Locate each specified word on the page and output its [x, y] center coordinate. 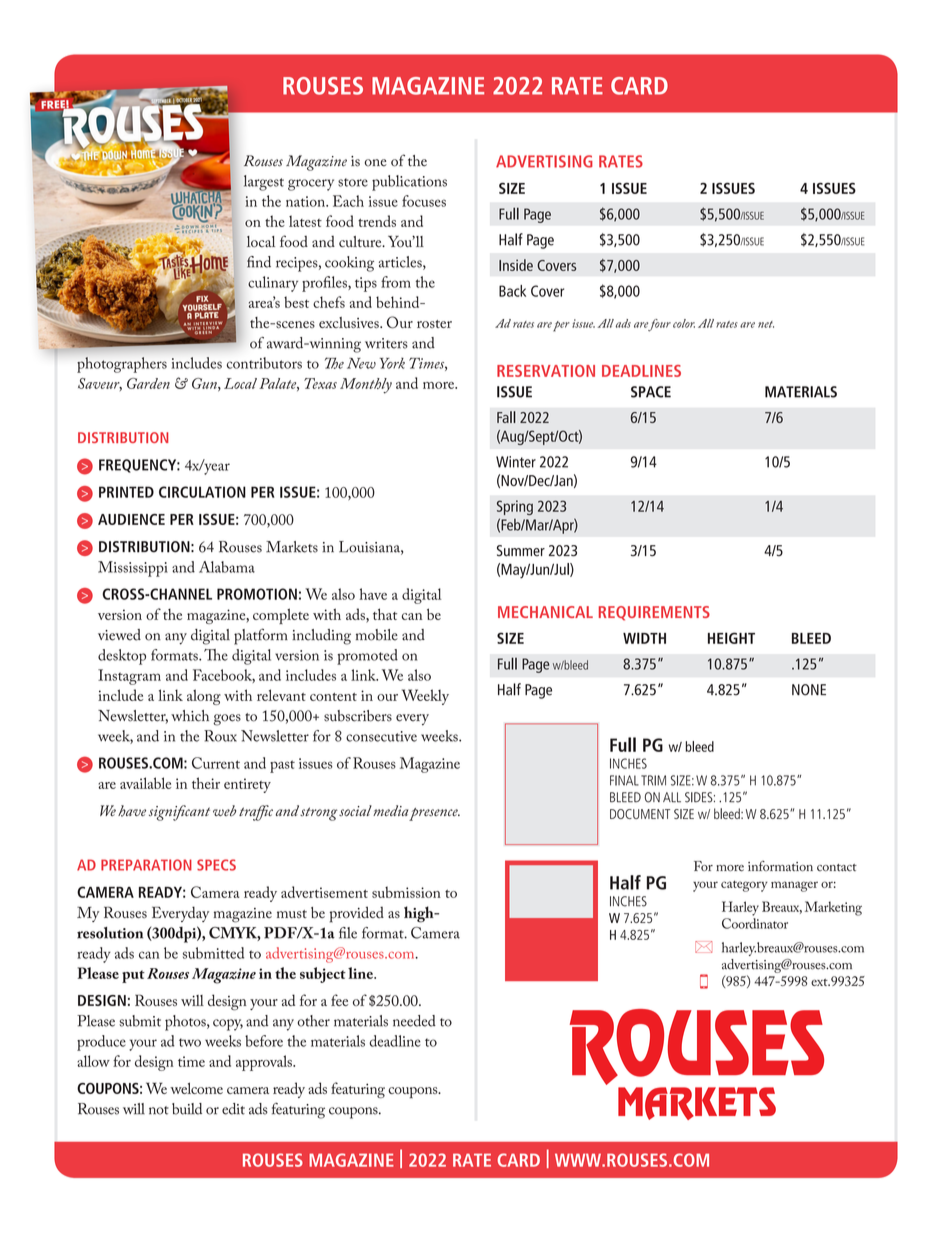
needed [414, 1021]
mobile [377, 635]
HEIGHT [731, 638]
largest [264, 183]
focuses [424, 201]
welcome [196, 1088]
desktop [122, 657]
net [766, 324]
